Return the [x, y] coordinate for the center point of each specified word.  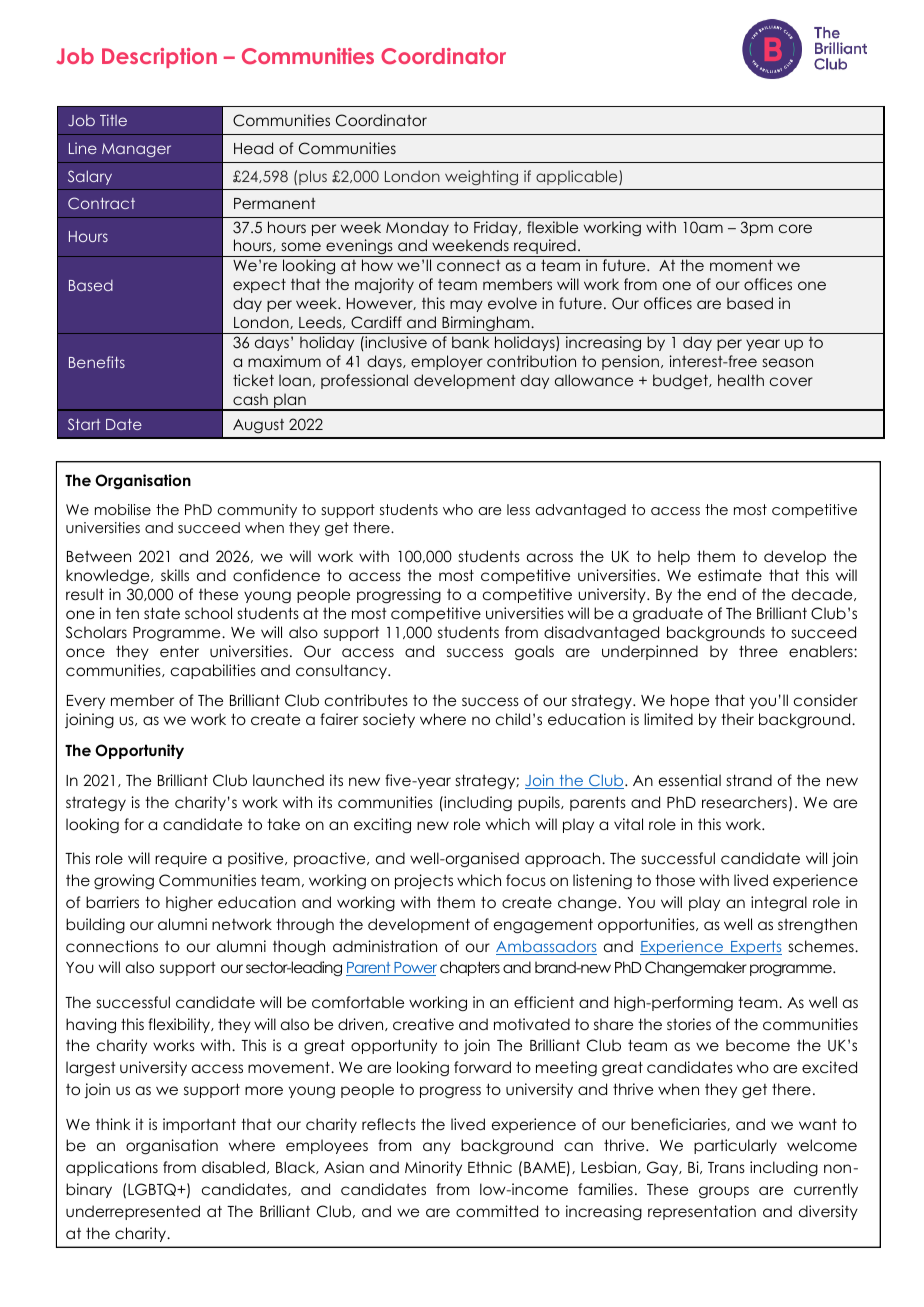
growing [124, 882]
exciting [382, 825]
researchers [744, 802]
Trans [726, 1167]
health [741, 380]
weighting [481, 177]
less [518, 509]
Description [159, 58]
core [795, 228]
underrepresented [133, 1212]
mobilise [123, 509]
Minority [433, 1168]
